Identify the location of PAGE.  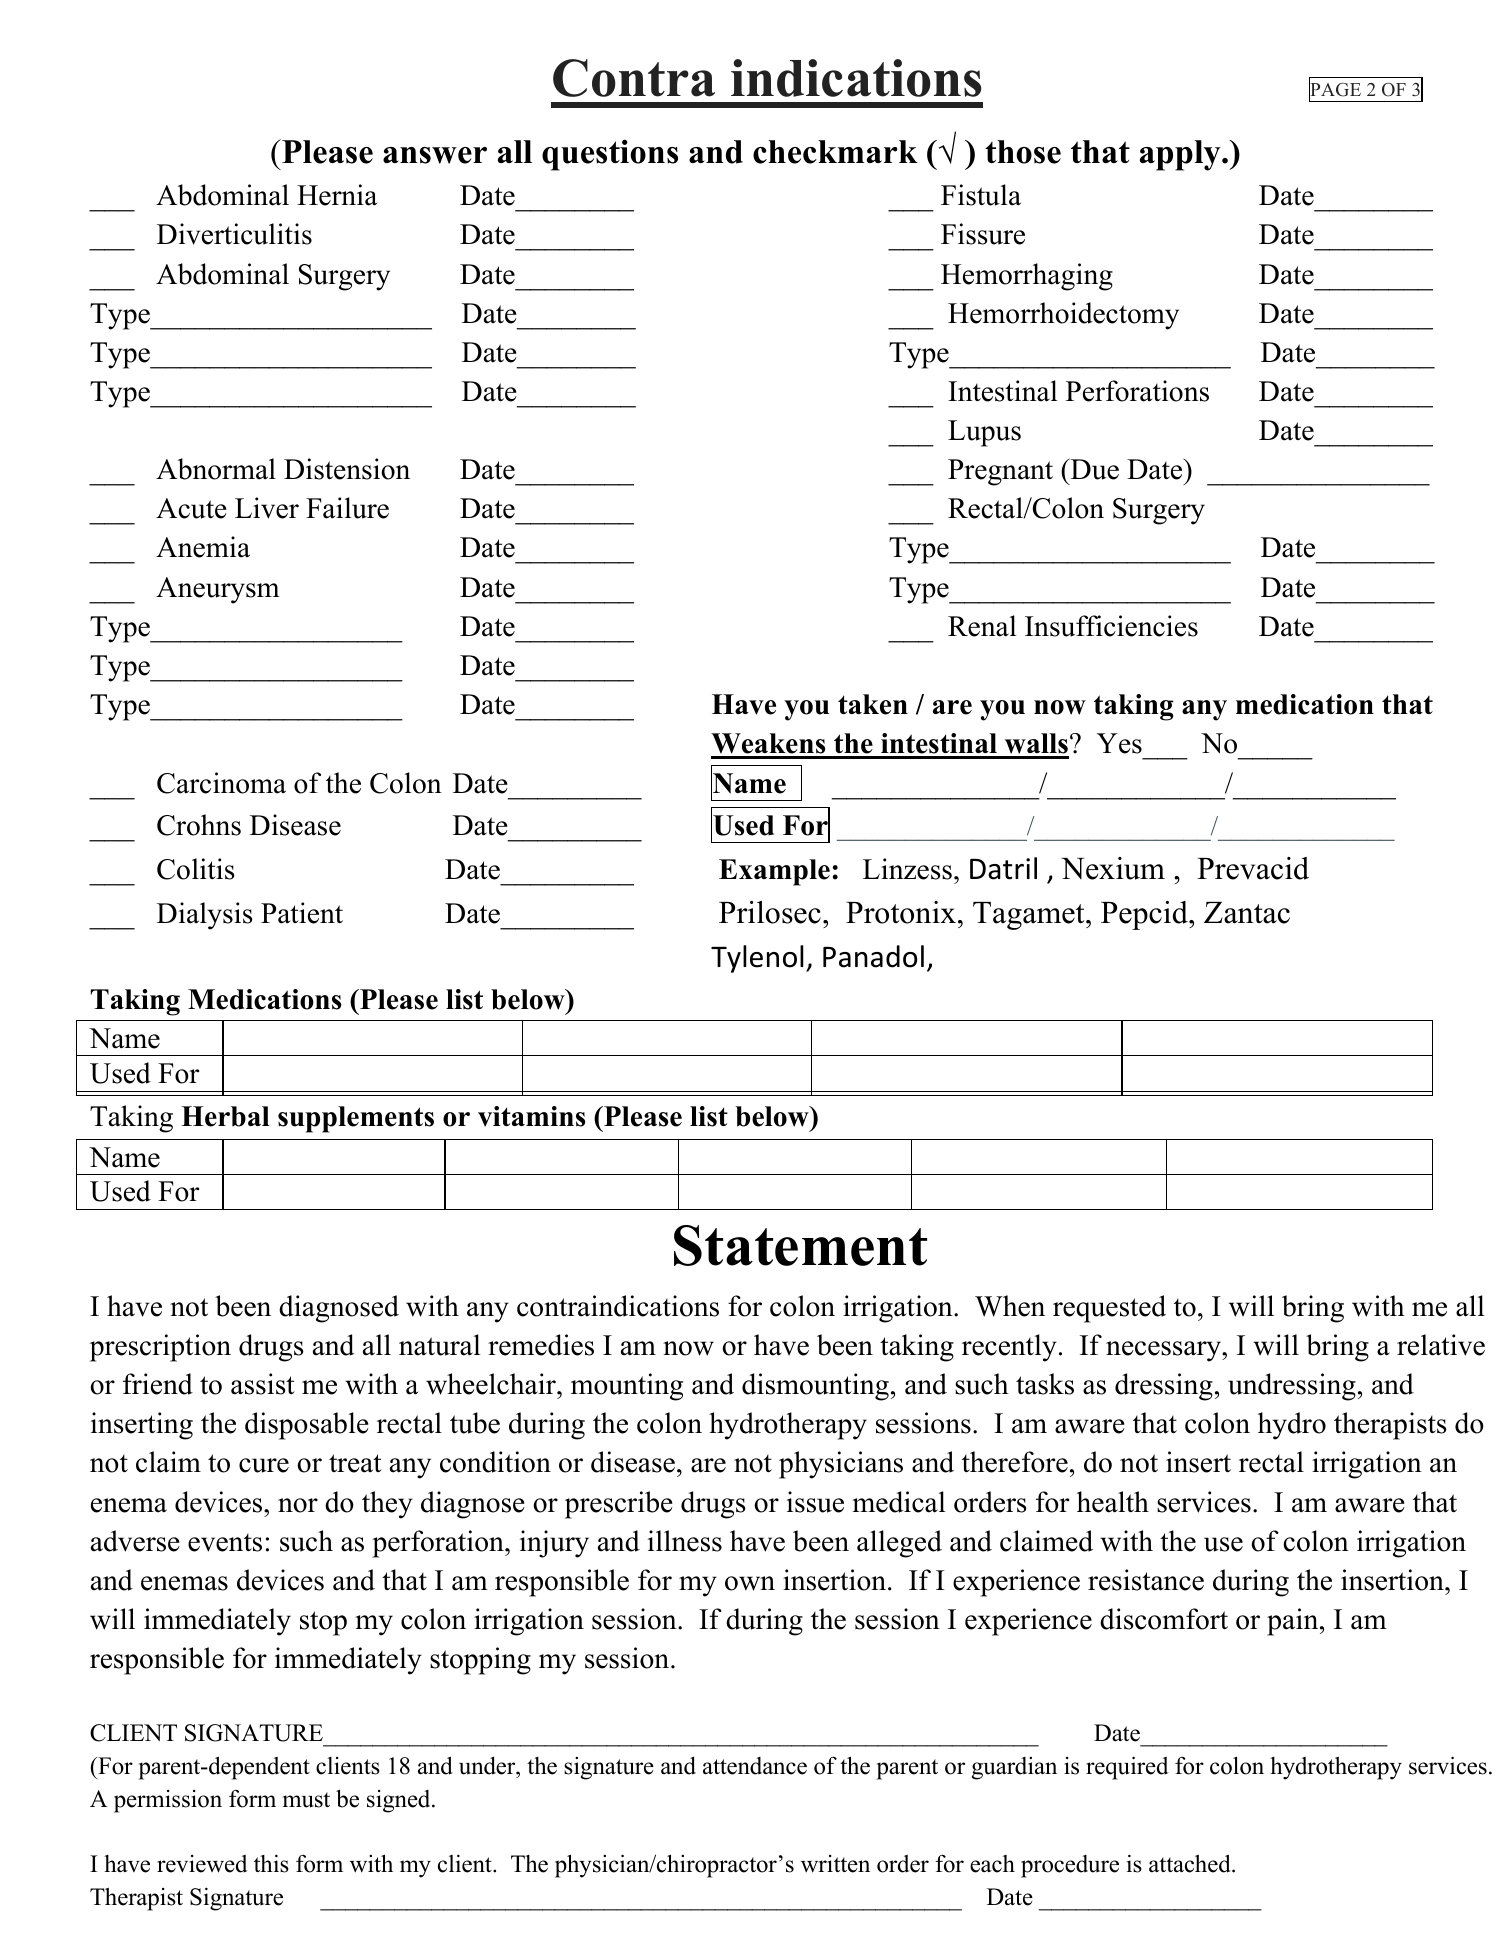
(1335, 90).
